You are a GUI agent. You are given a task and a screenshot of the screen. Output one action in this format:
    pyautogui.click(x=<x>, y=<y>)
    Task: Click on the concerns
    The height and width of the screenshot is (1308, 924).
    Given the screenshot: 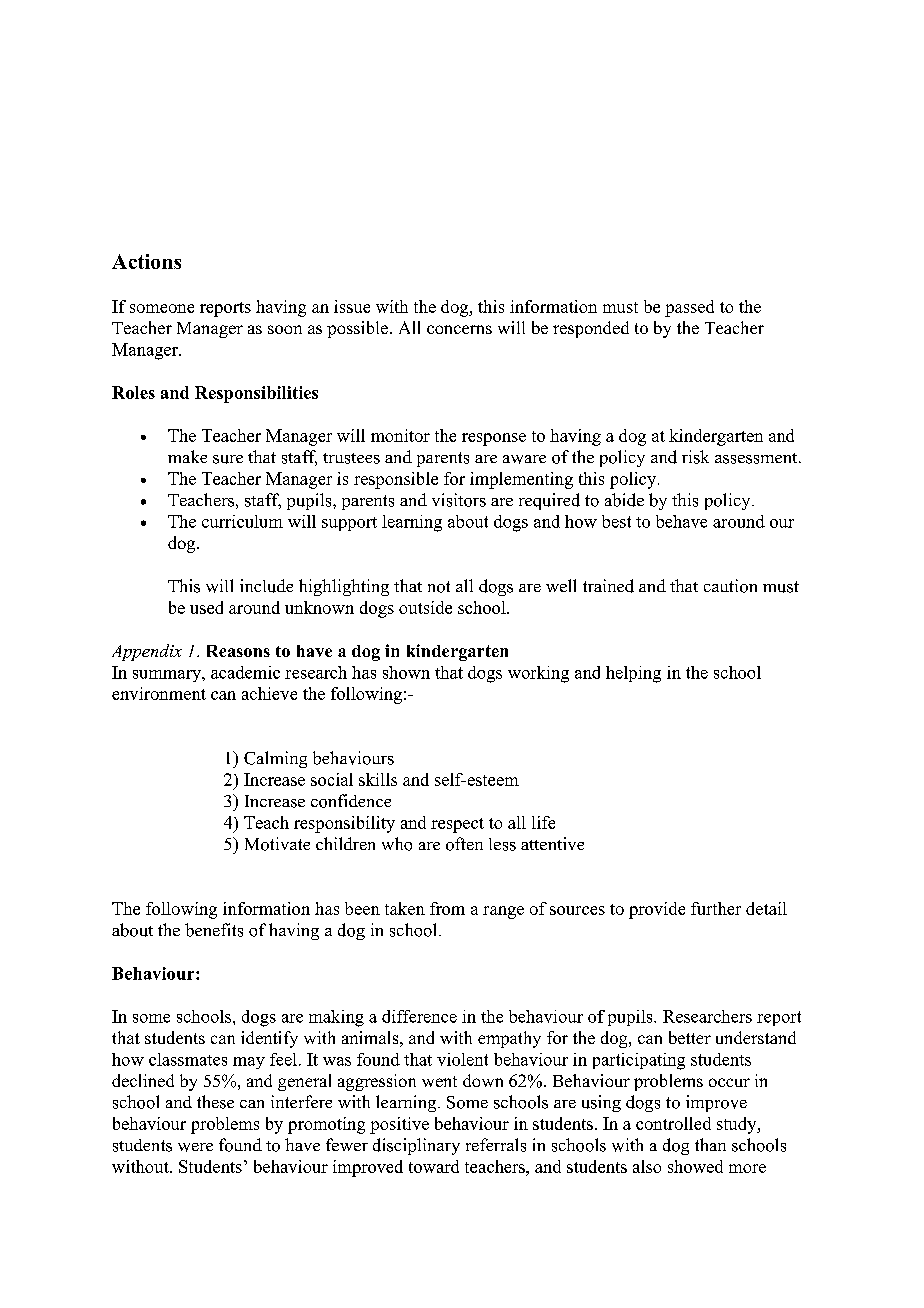 What is the action you would take?
    pyautogui.click(x=459, y=329)
